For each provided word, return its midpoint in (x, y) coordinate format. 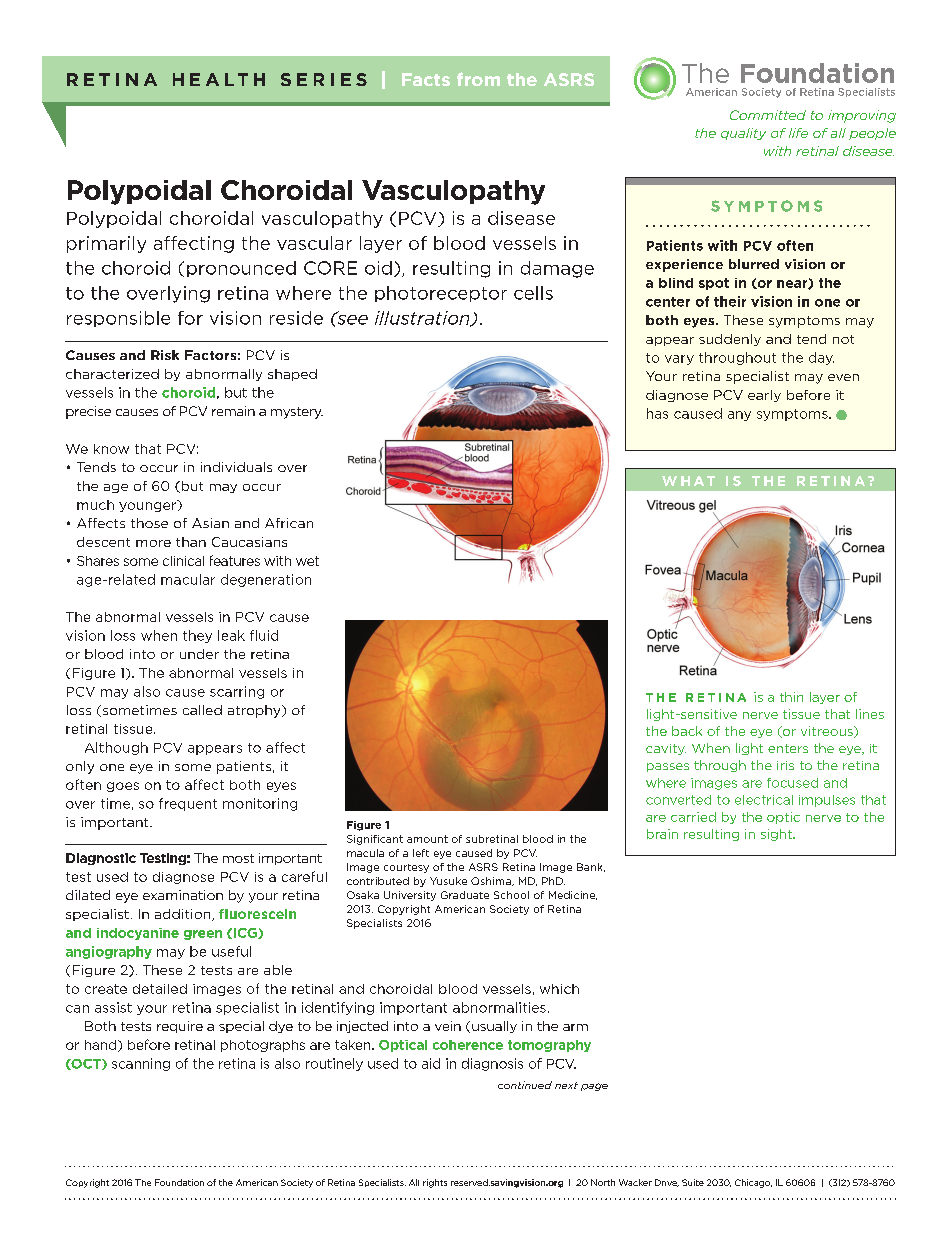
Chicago (753, 1183)
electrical (764, 800)
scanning (141, 1064)
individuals (236, 467)
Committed (768, 115)
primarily (106, 244)
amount (427, 839)
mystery (297, 413)
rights (435, 1183)
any (739, 416)
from (478, 79)
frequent (188, 804)
